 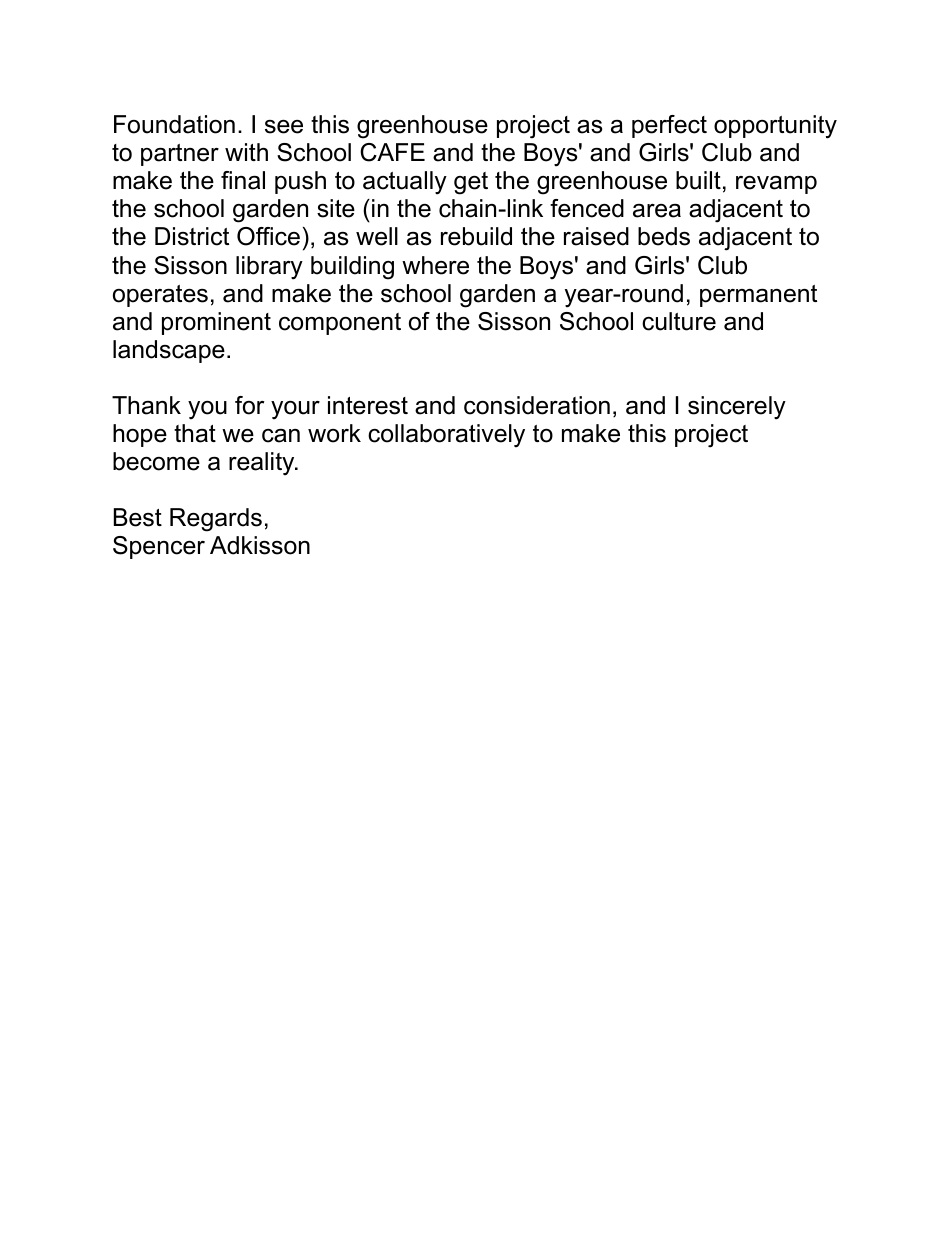 I want to click on for, so click(x=249, y=405).
